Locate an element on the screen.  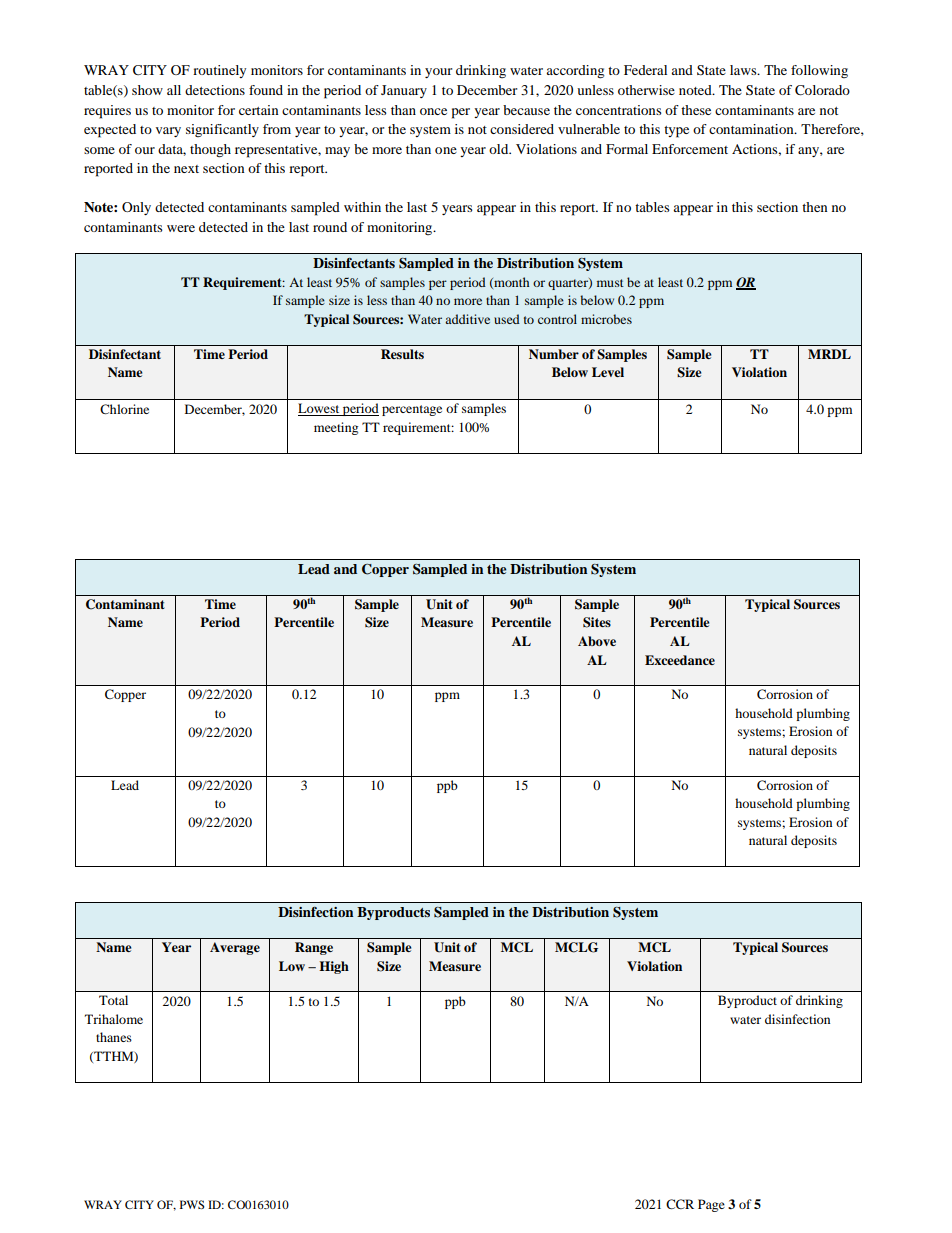
Above is located at coordinates (597, 641).
